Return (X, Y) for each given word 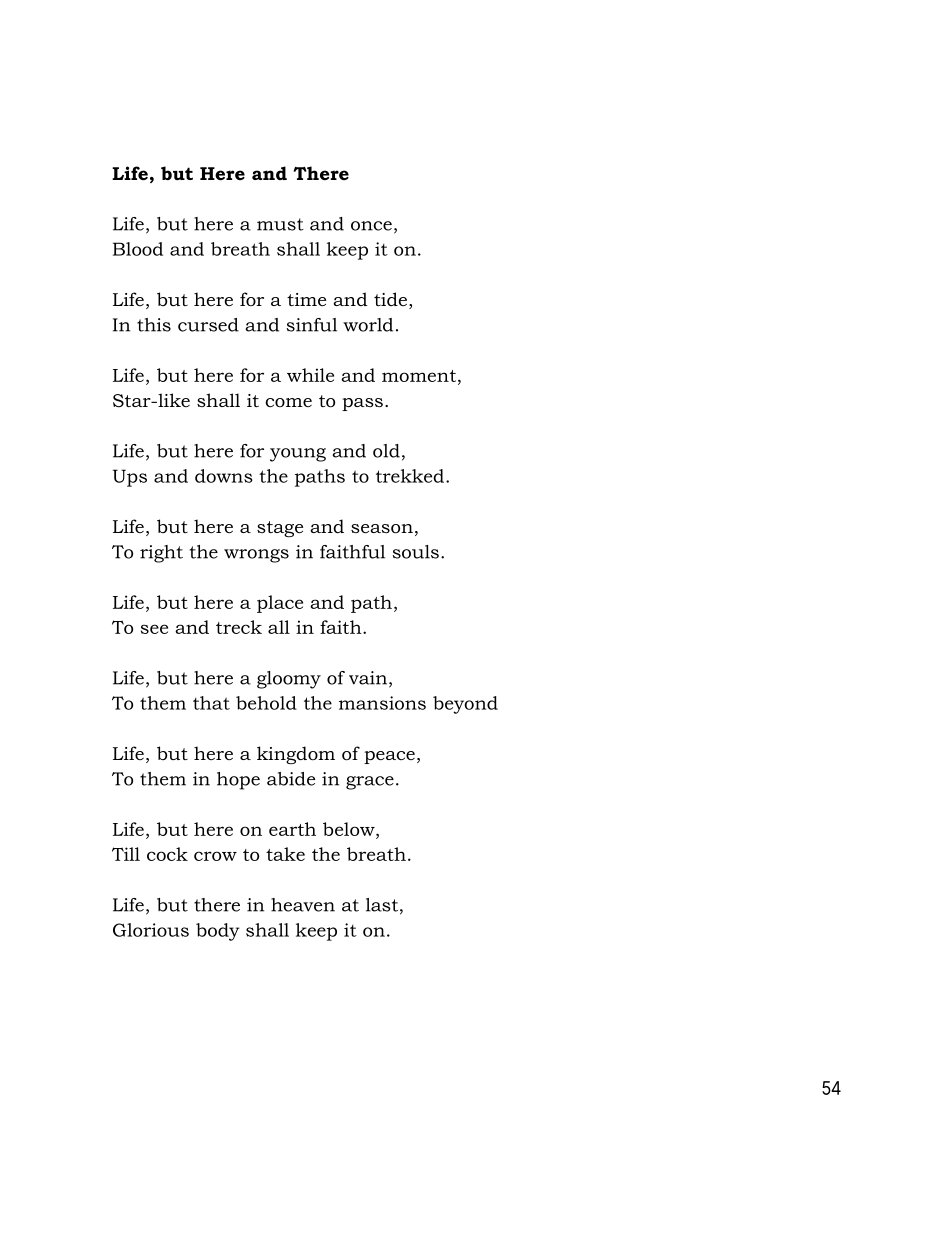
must (280, 224)
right (161, 554)
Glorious (151, 930)
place (280, 604)
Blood (138, 249)
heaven (303, 905)
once (371, 226)
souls (416, 552)
